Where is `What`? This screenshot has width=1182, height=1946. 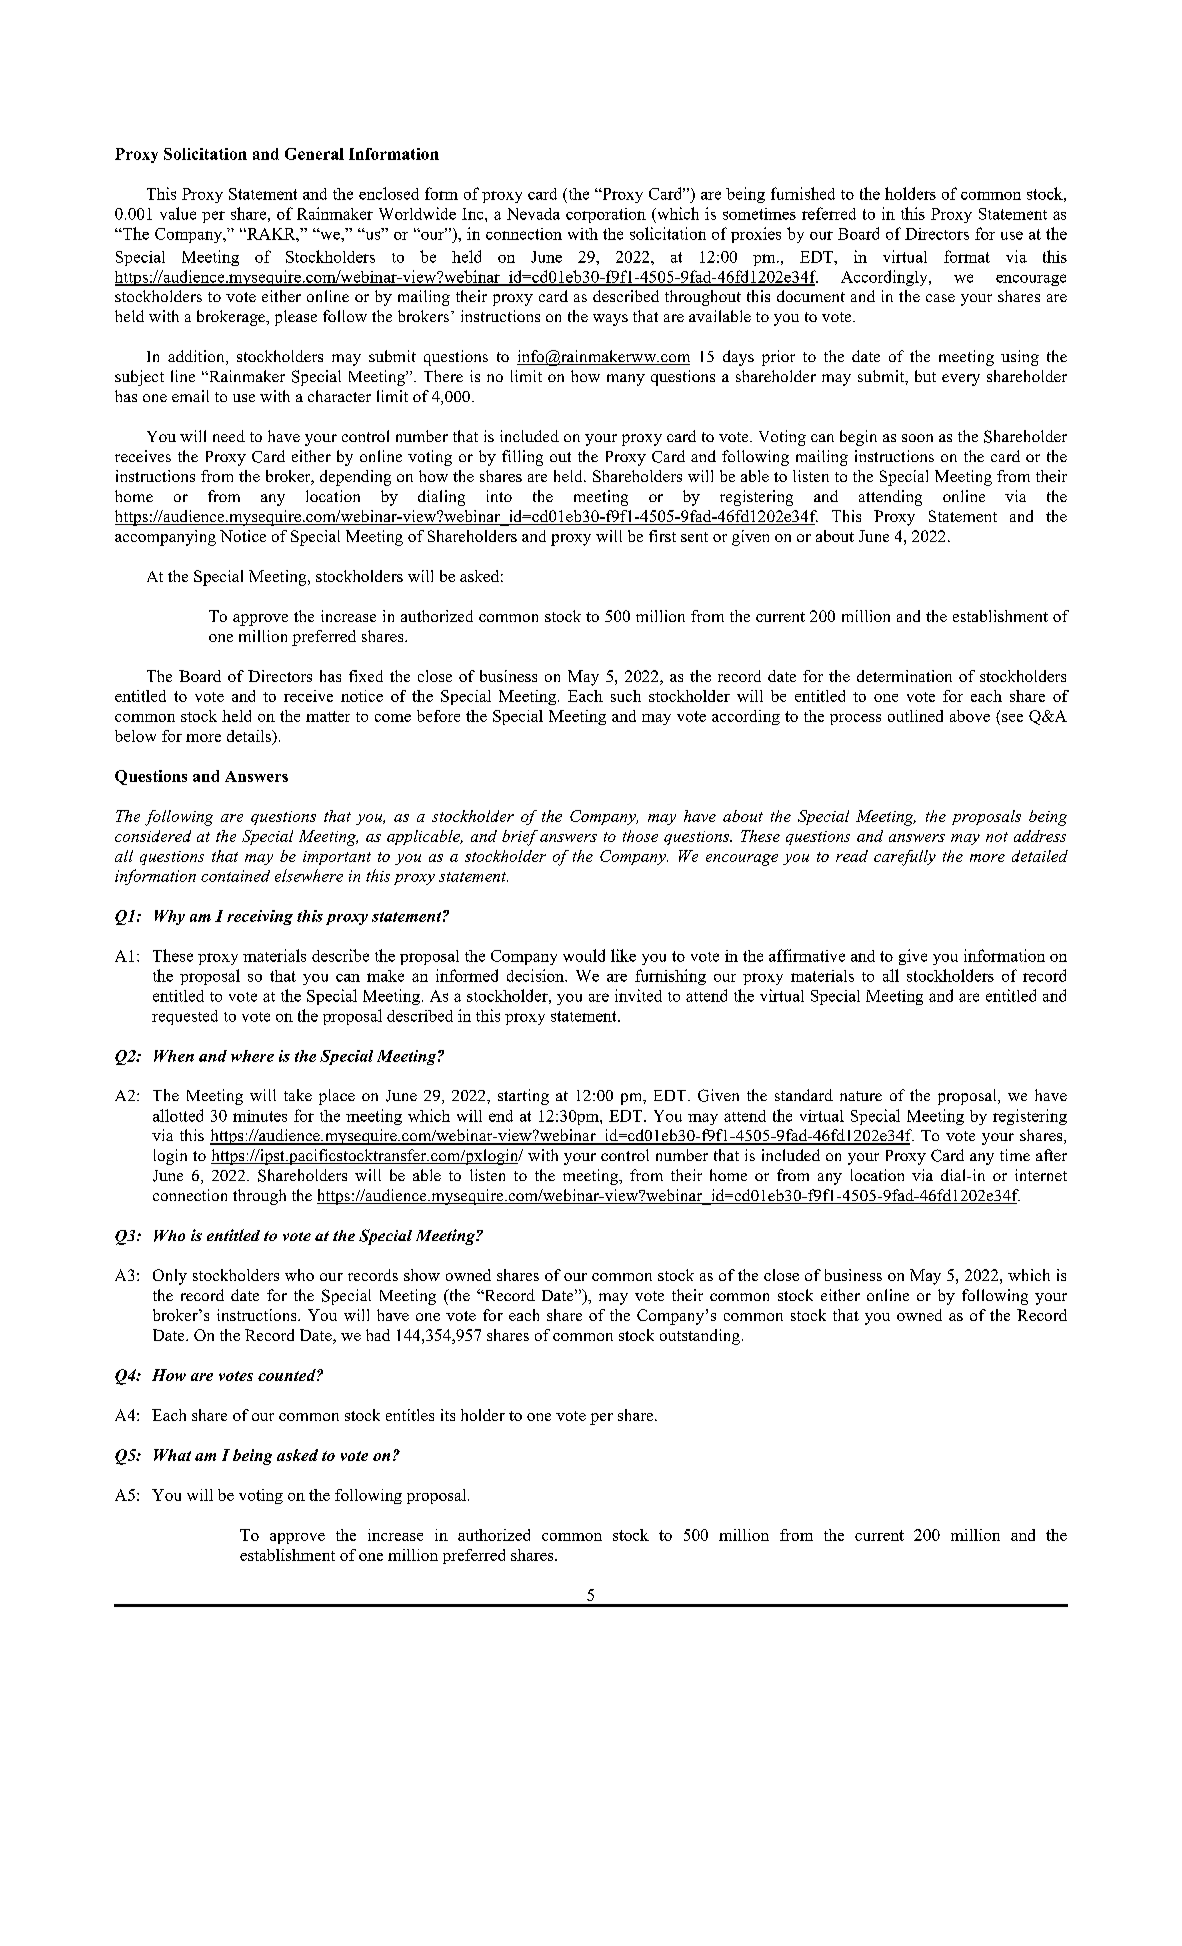
What is located at coordinates (172, 1455).
